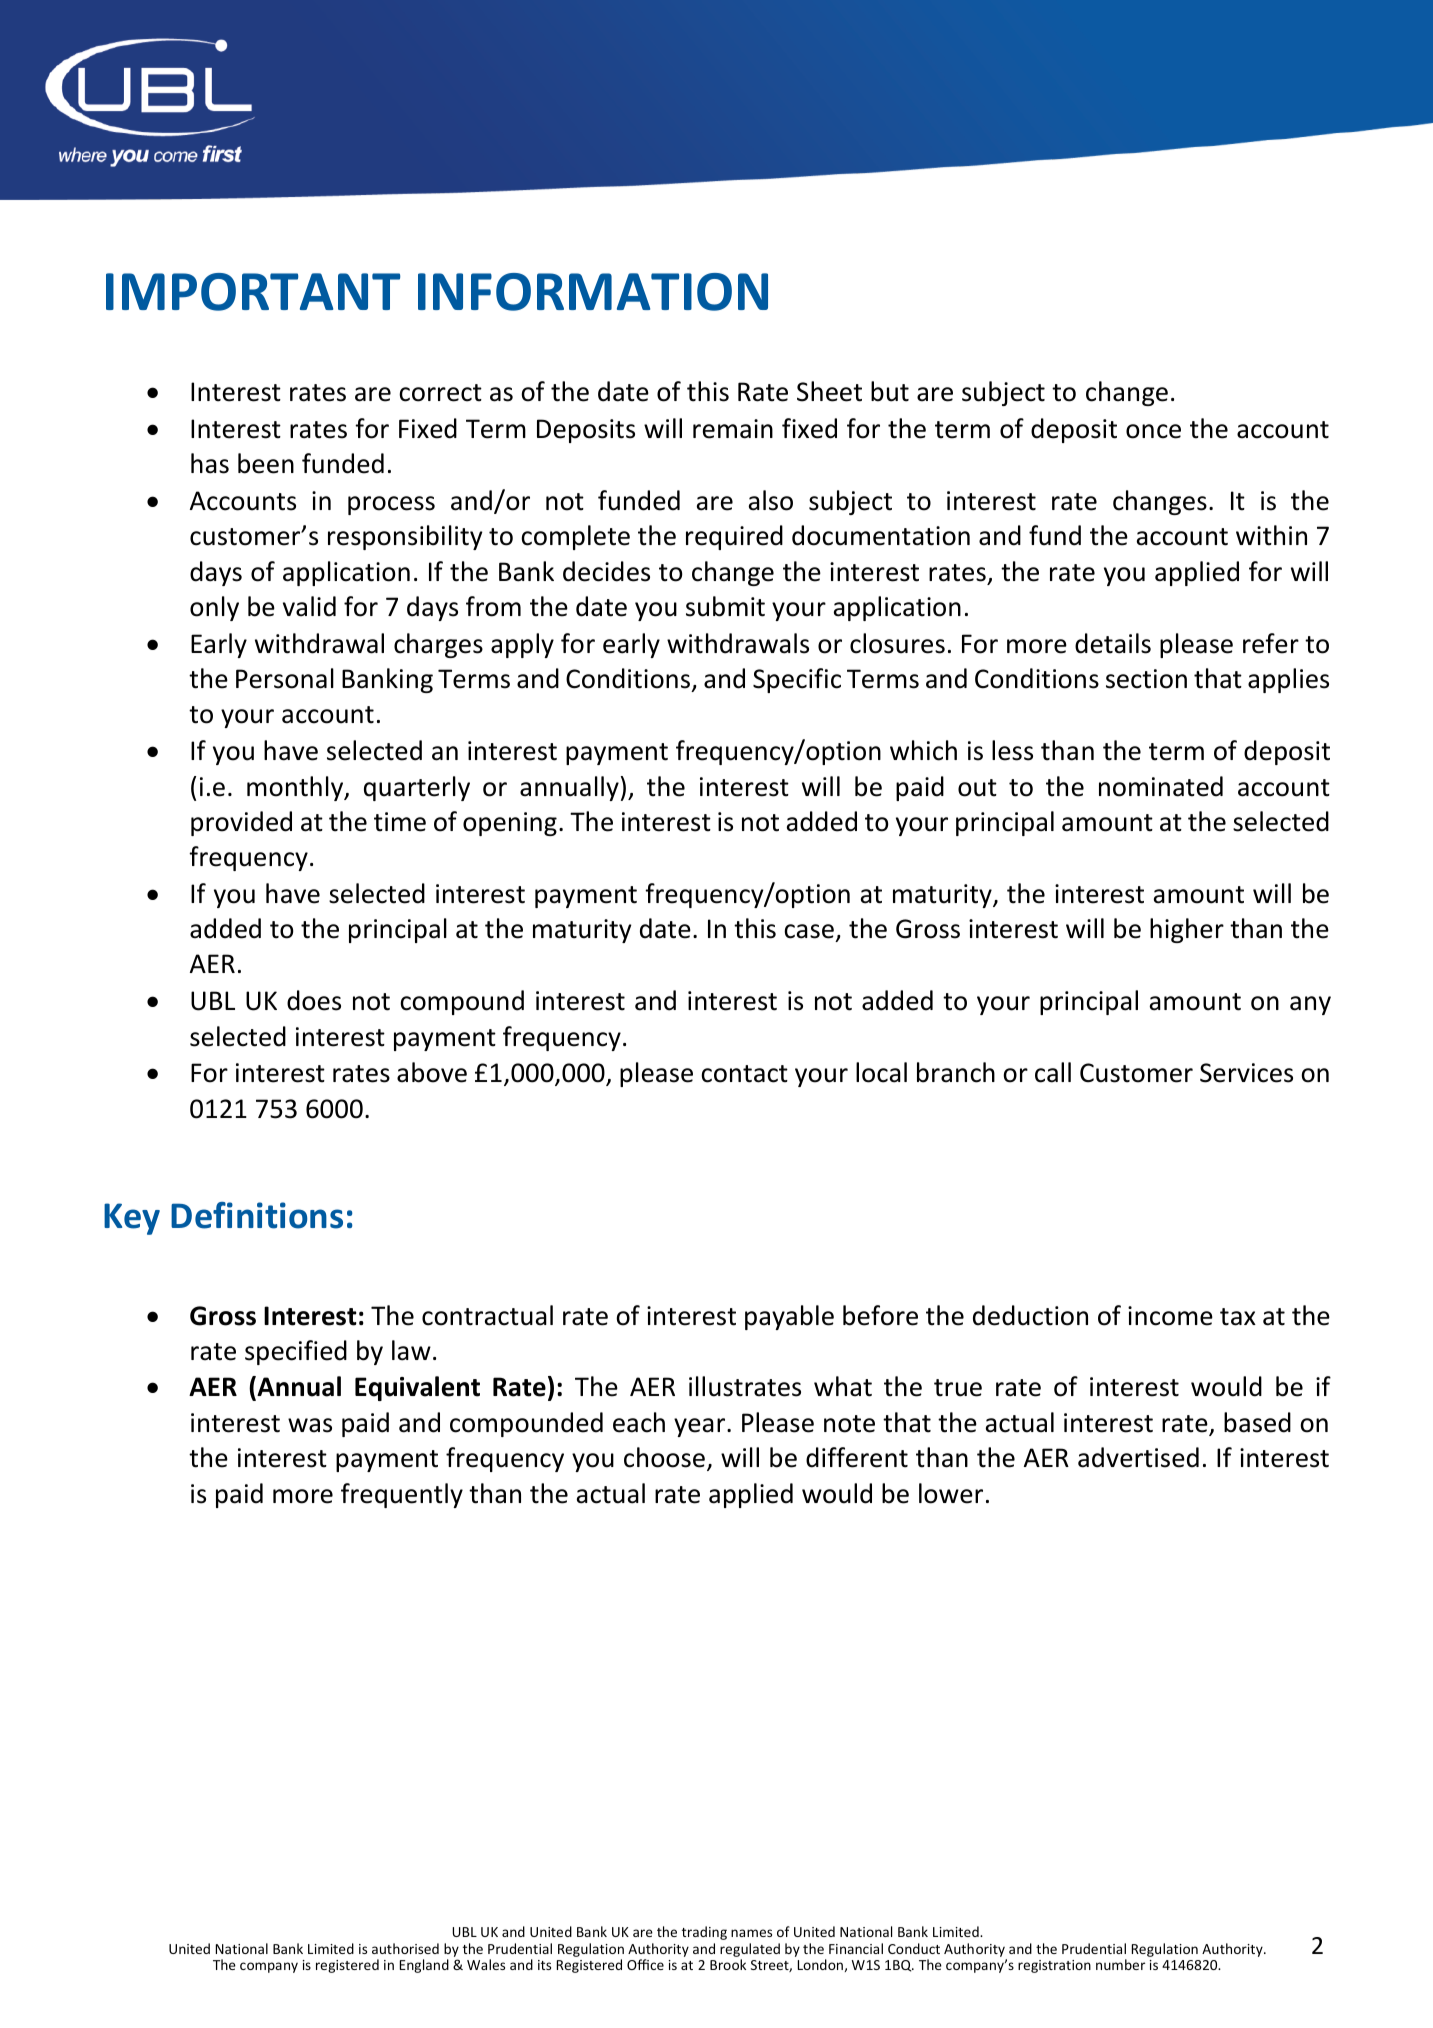 The image size is (1433, 2028). What do you see at coordinates (1120, 1964) in the screenshot?
I see `number` at bounding box center [1120, 1964].
